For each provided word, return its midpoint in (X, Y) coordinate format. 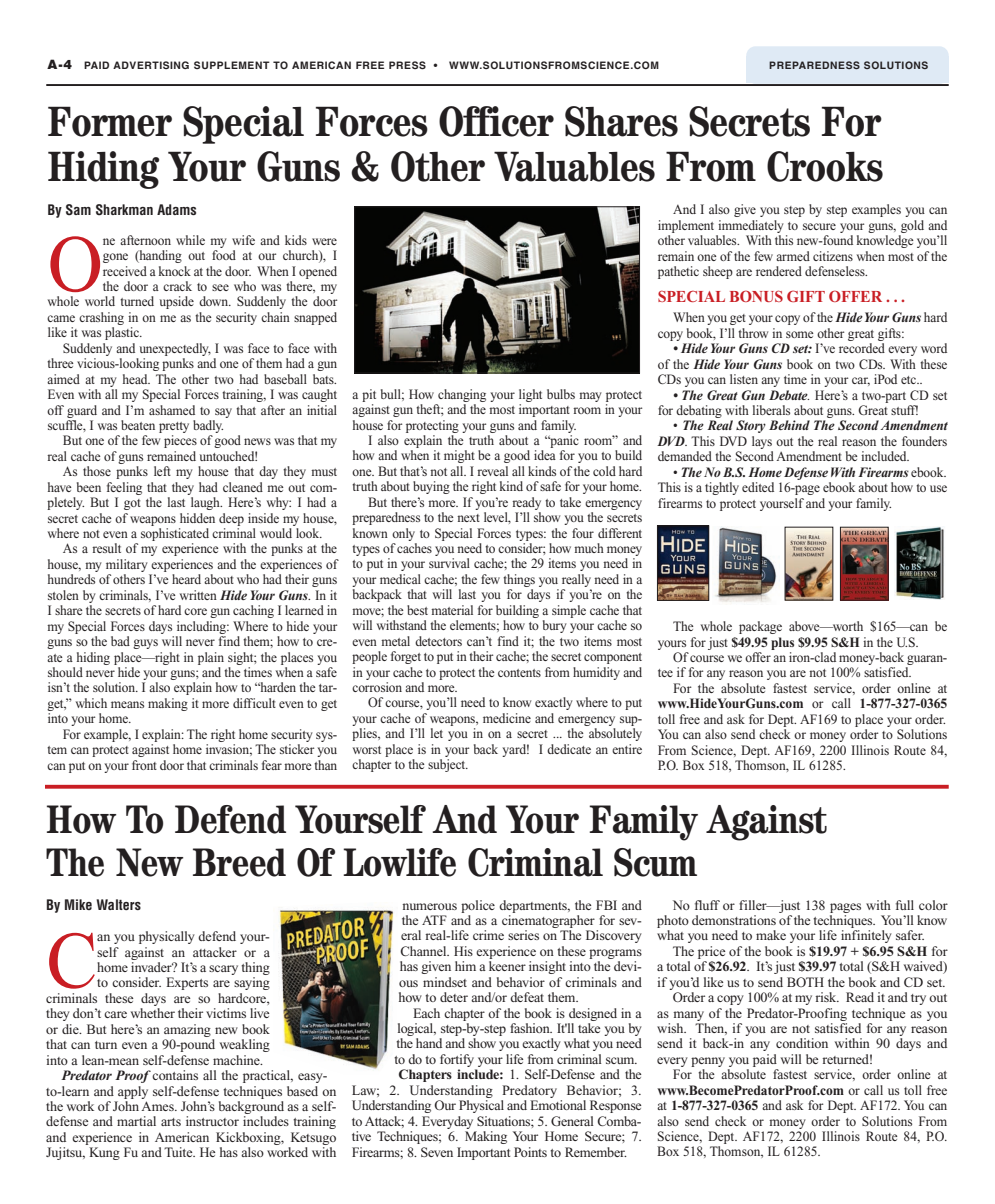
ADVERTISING (151, 65)
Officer (496, 121)
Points (530, 1152)
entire (627, 749)
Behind (789, 425)
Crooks (825, 166)
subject (448, 765)
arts (171, 1122)
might (459, 456)
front (144, 765)
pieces (180, 441)
